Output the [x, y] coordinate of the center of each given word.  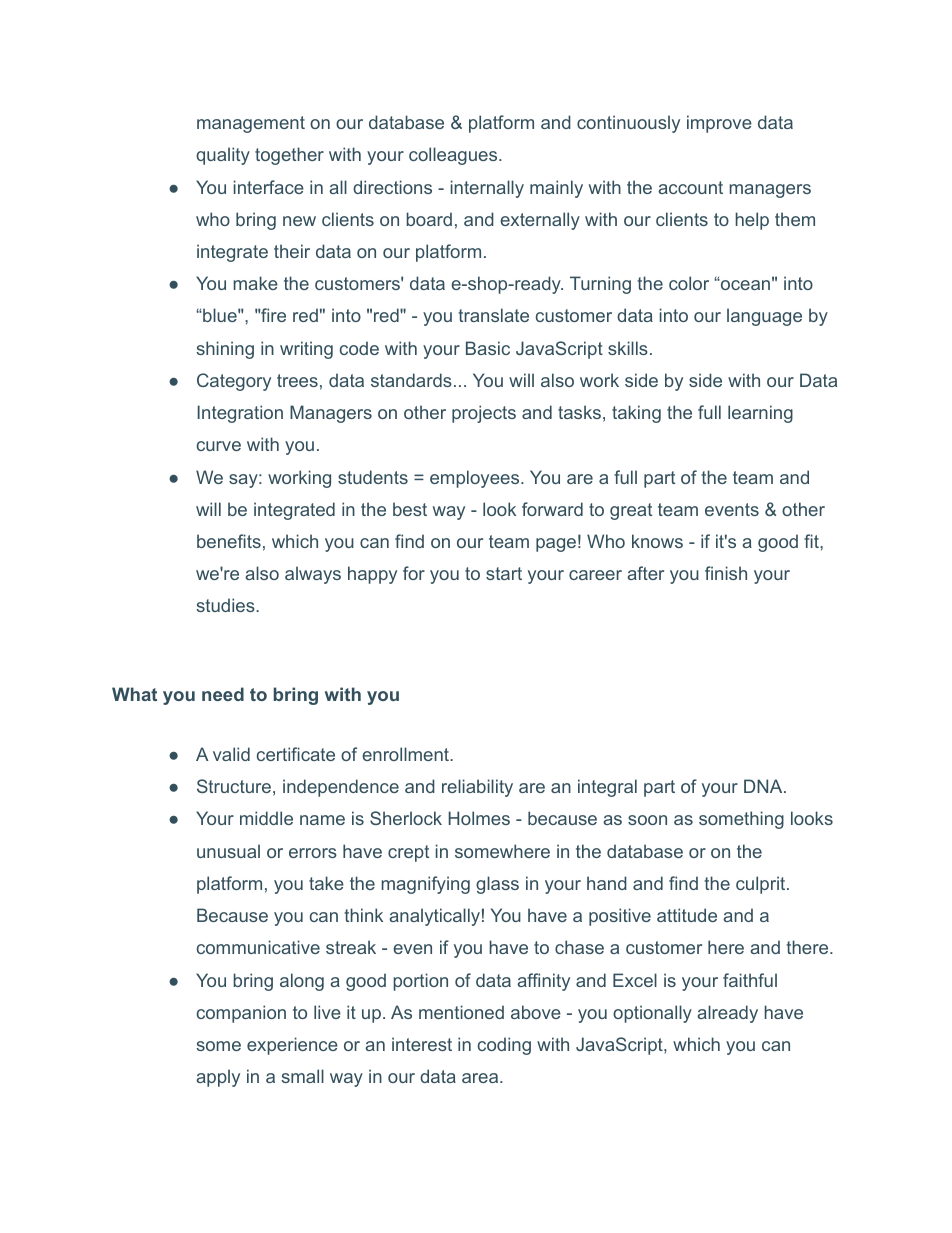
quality [223, 156]
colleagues [454, 156]
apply [218, 1078]
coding [504, 1046]
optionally [652, 1014]
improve [719, 124]
